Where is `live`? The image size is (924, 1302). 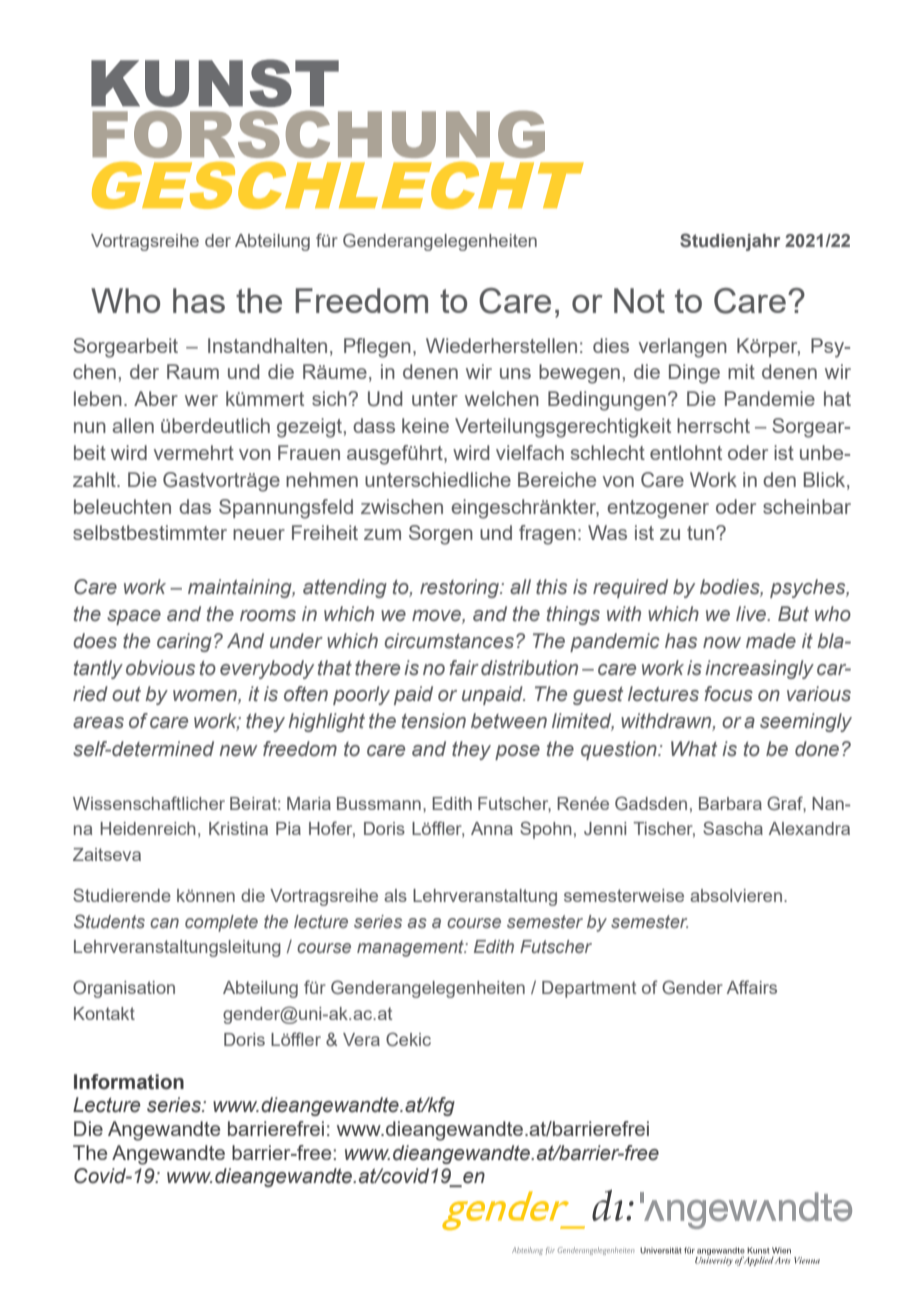
live is located at coordinates (752, 614).
